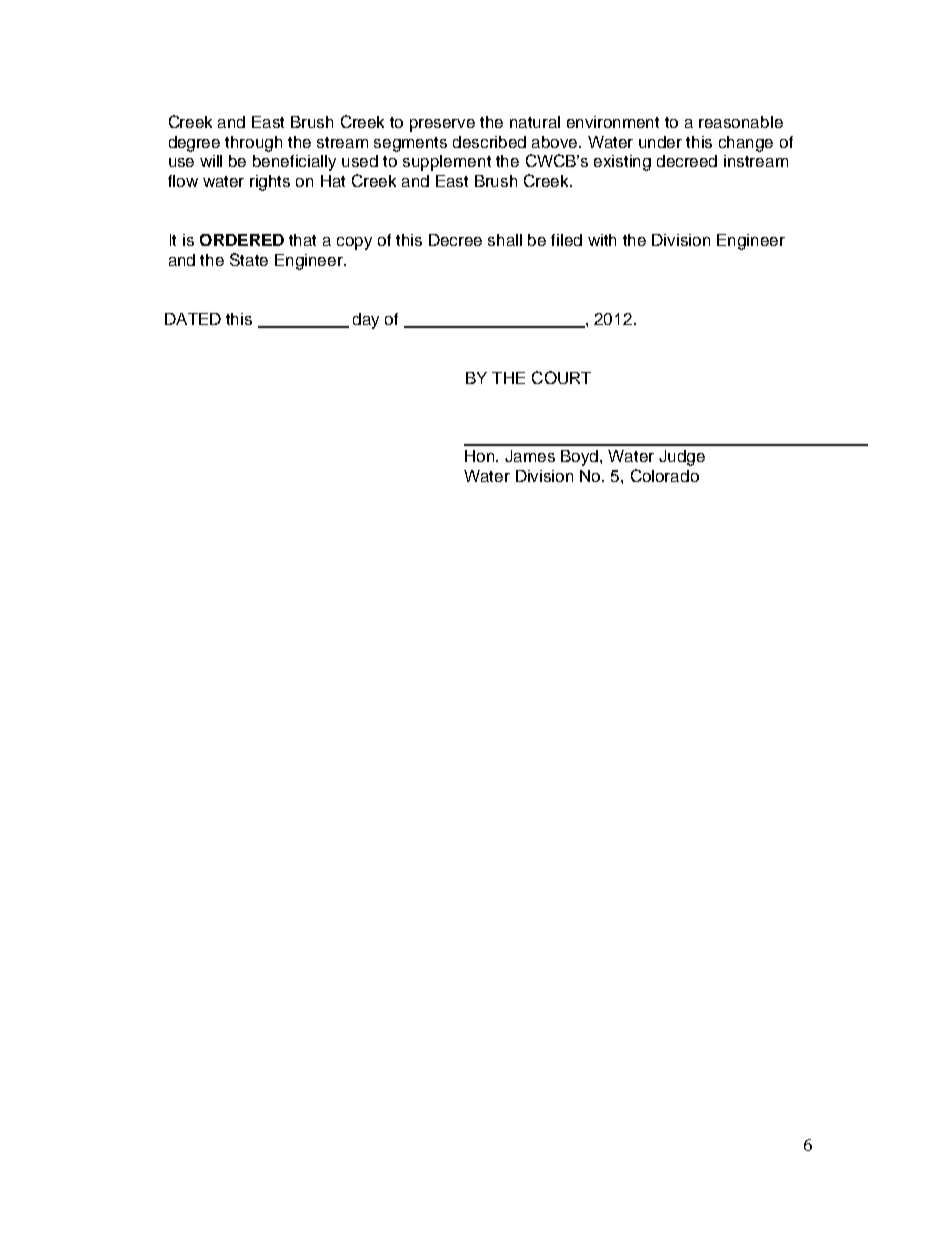  Describe the element at coordinates (505, 240) in the page. I see `shall` at that location.
